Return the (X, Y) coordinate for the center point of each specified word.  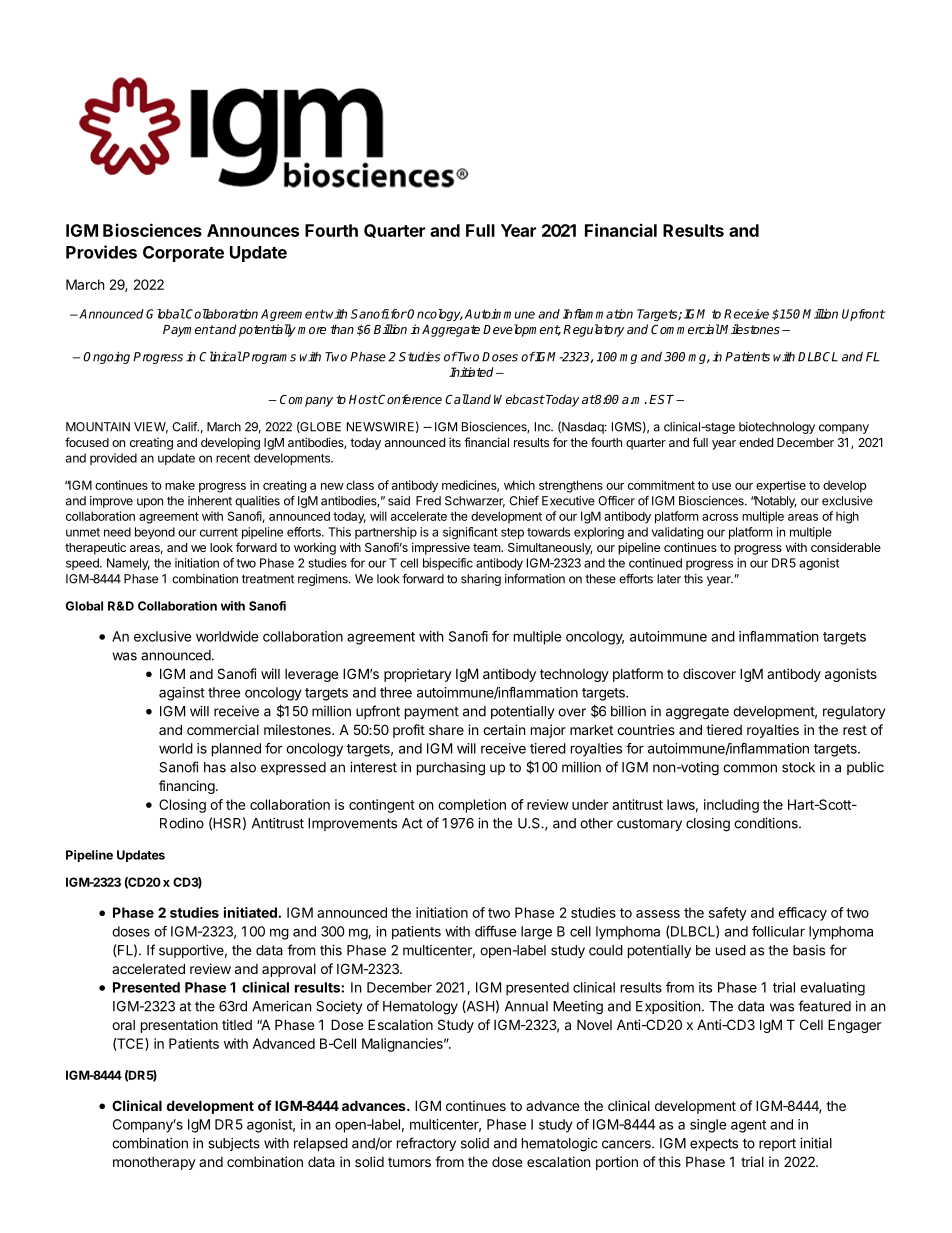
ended (756, 442)
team (487, 547)
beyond (155, 533)
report (777, 1144)
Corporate (183, 254)
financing (187, 787)
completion (472, 806)
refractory (426, 1144)
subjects (234, 1144)
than (342, 329)
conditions (767, 823)
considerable (846, 547)
